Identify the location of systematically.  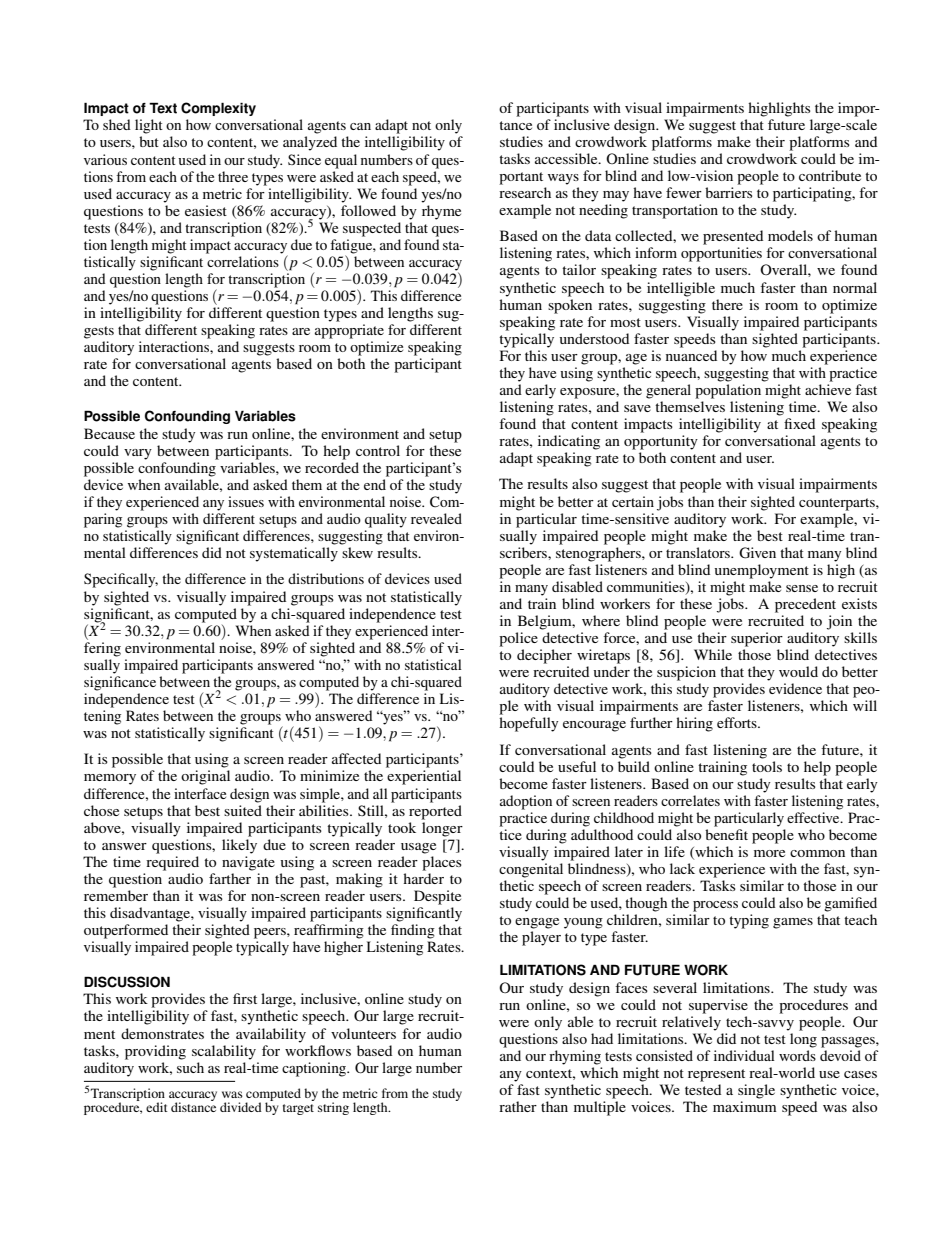
(294, 554).
